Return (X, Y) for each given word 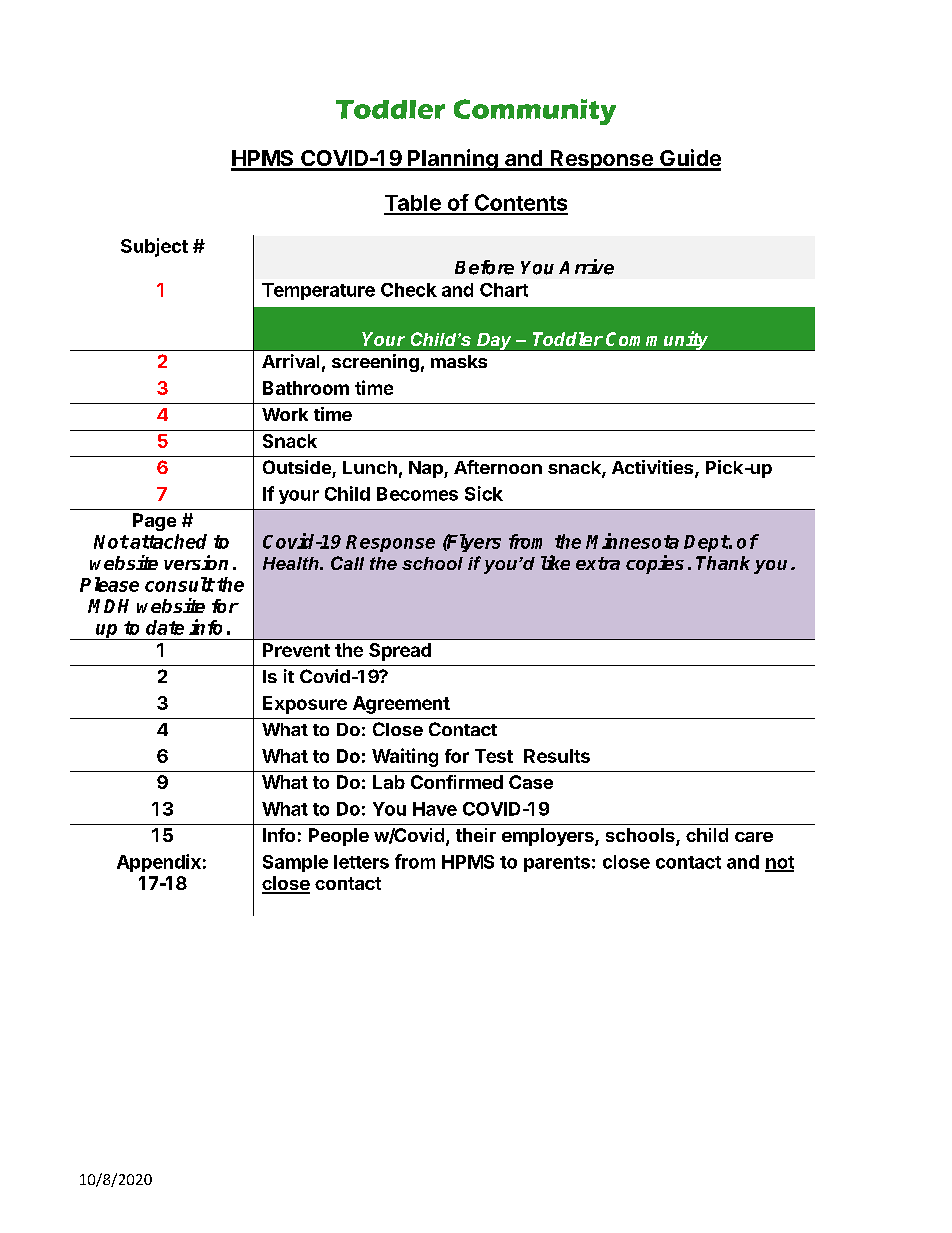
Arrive (586, 267)
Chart (504, 290)
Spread (400, 652)
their (476, 835)
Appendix (159, 863)
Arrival (290, 361)
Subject (154, 247)
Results (557, 756)
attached (167, 541)
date (165, 627)
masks (459, 361)
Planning (453, 160)
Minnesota (632, 541)
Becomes (417, 494)
